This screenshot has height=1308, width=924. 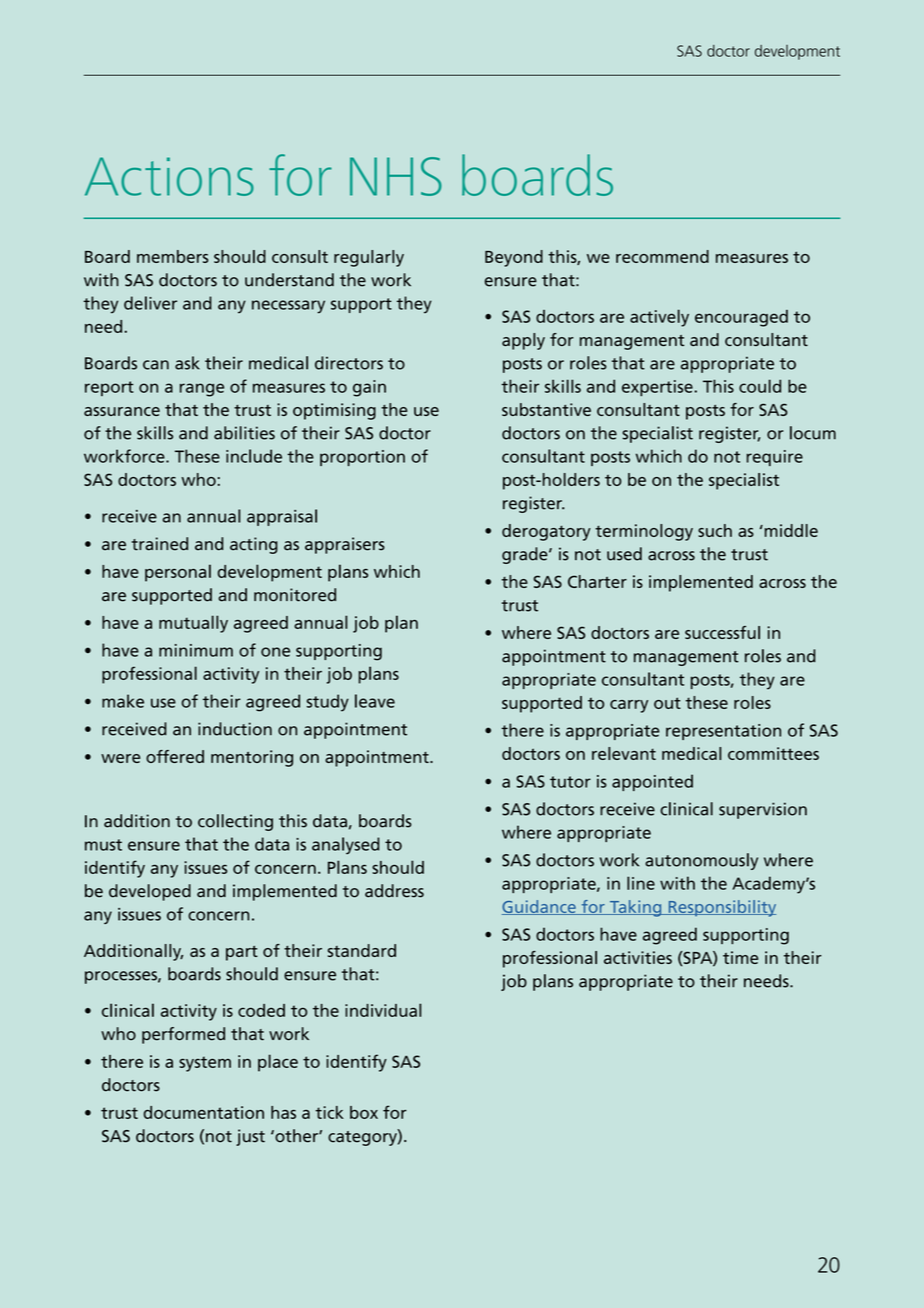 I want to click on abilities, so click(x=244, y=433).
